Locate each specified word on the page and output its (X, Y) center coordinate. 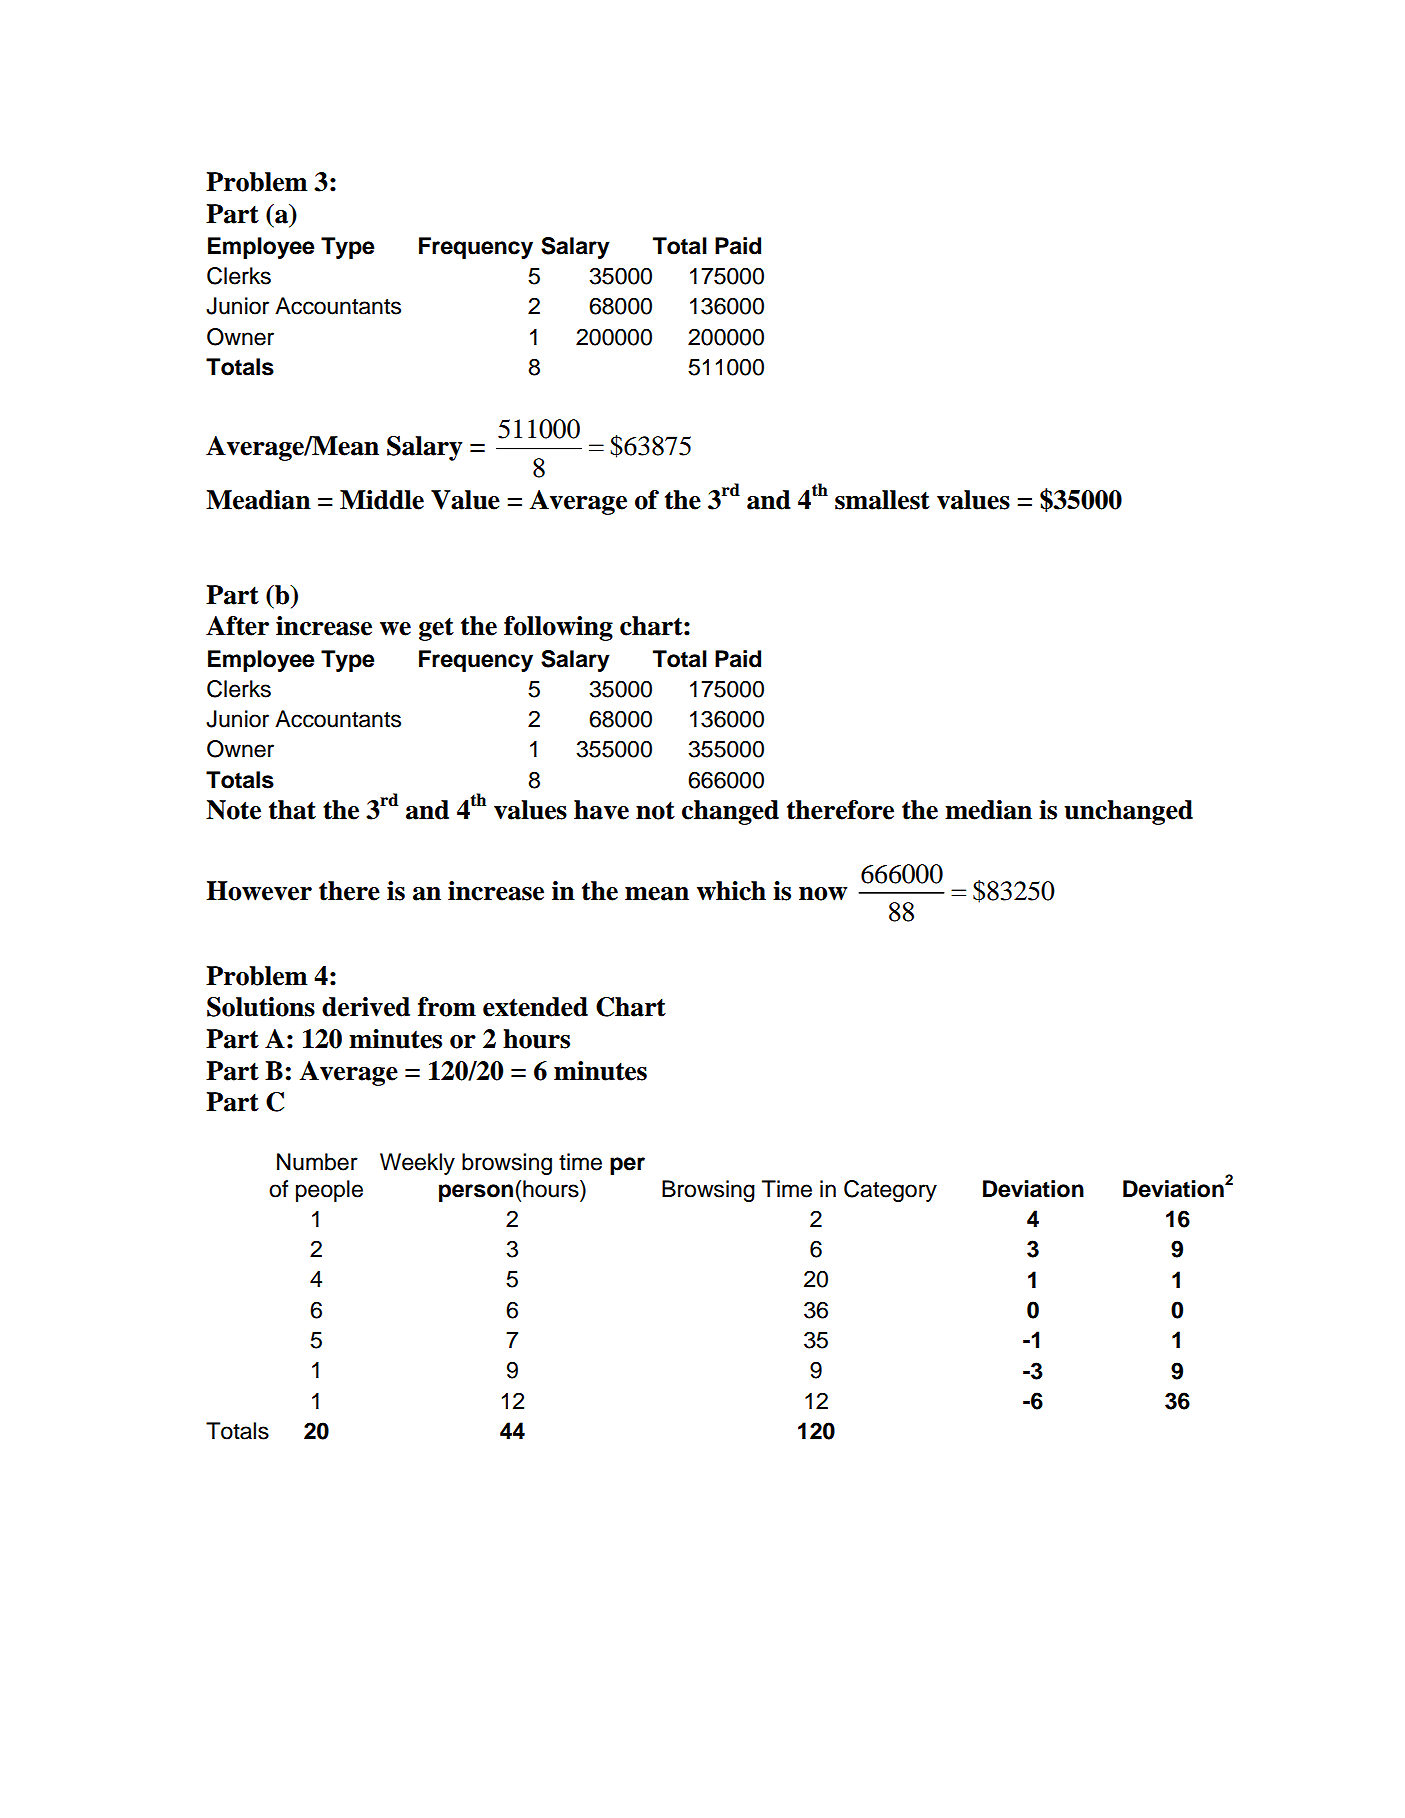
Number (317, 1162)
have (601, 810)
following (558, 628)
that (292, 810)
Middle (382, 500)
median (988, 810)
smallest (882, 500)
